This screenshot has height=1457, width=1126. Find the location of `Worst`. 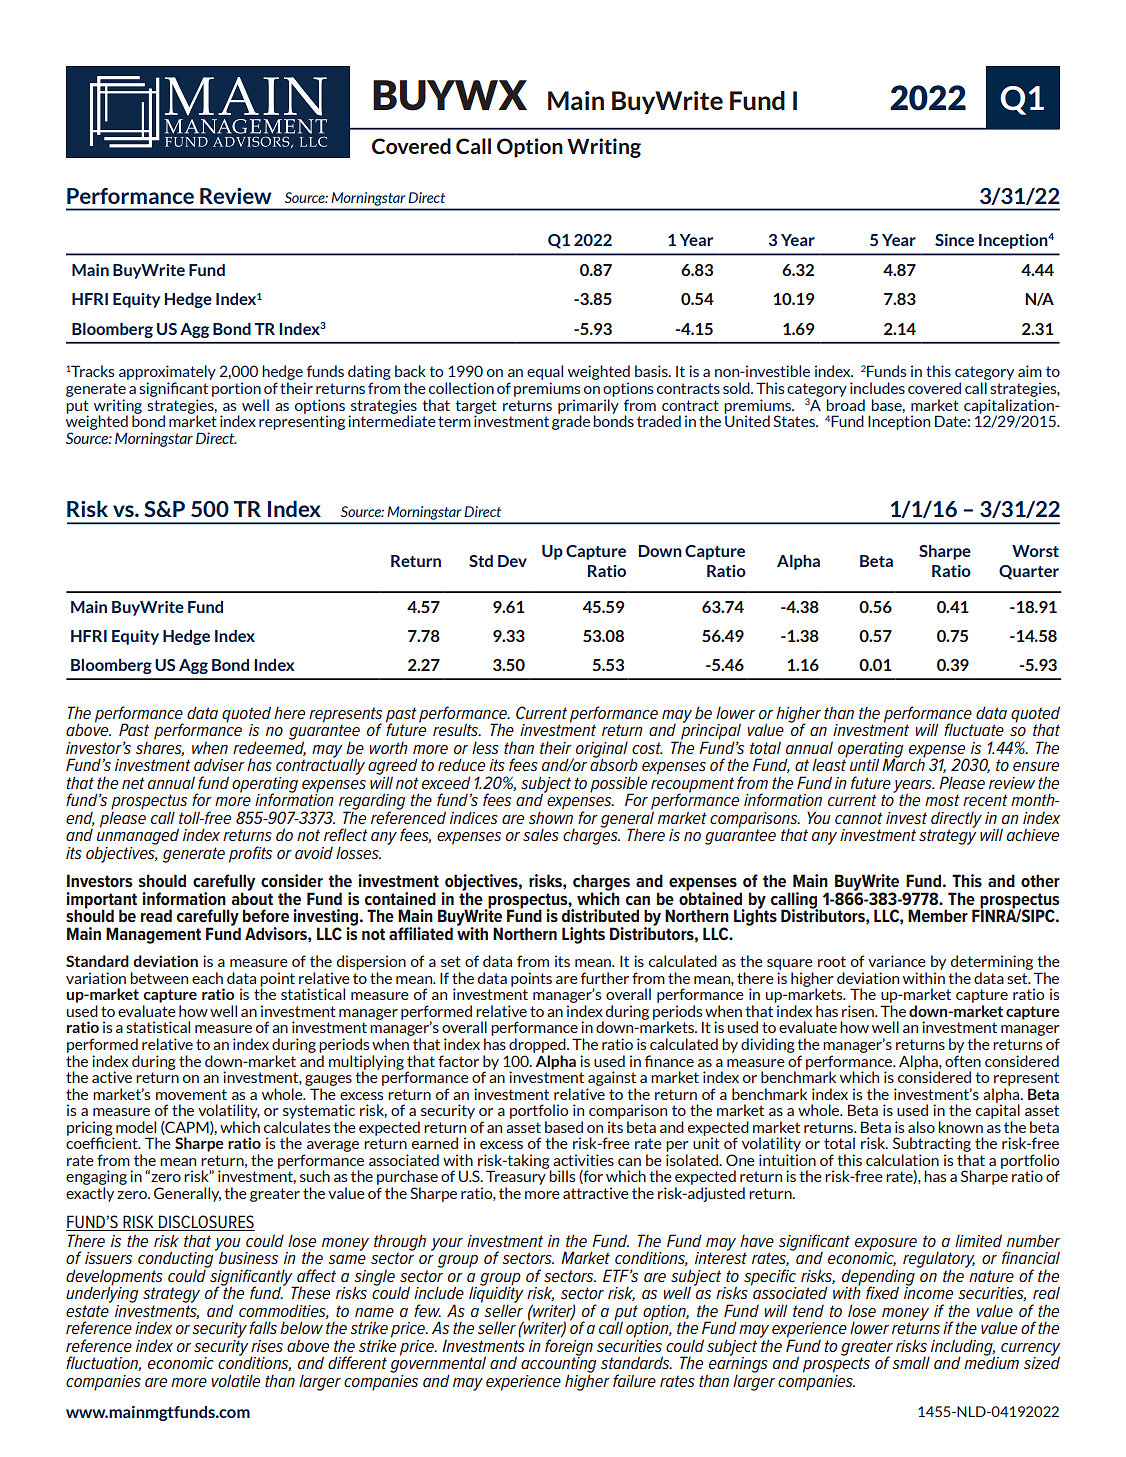

Worst is located at coordinates (1035, 551).
